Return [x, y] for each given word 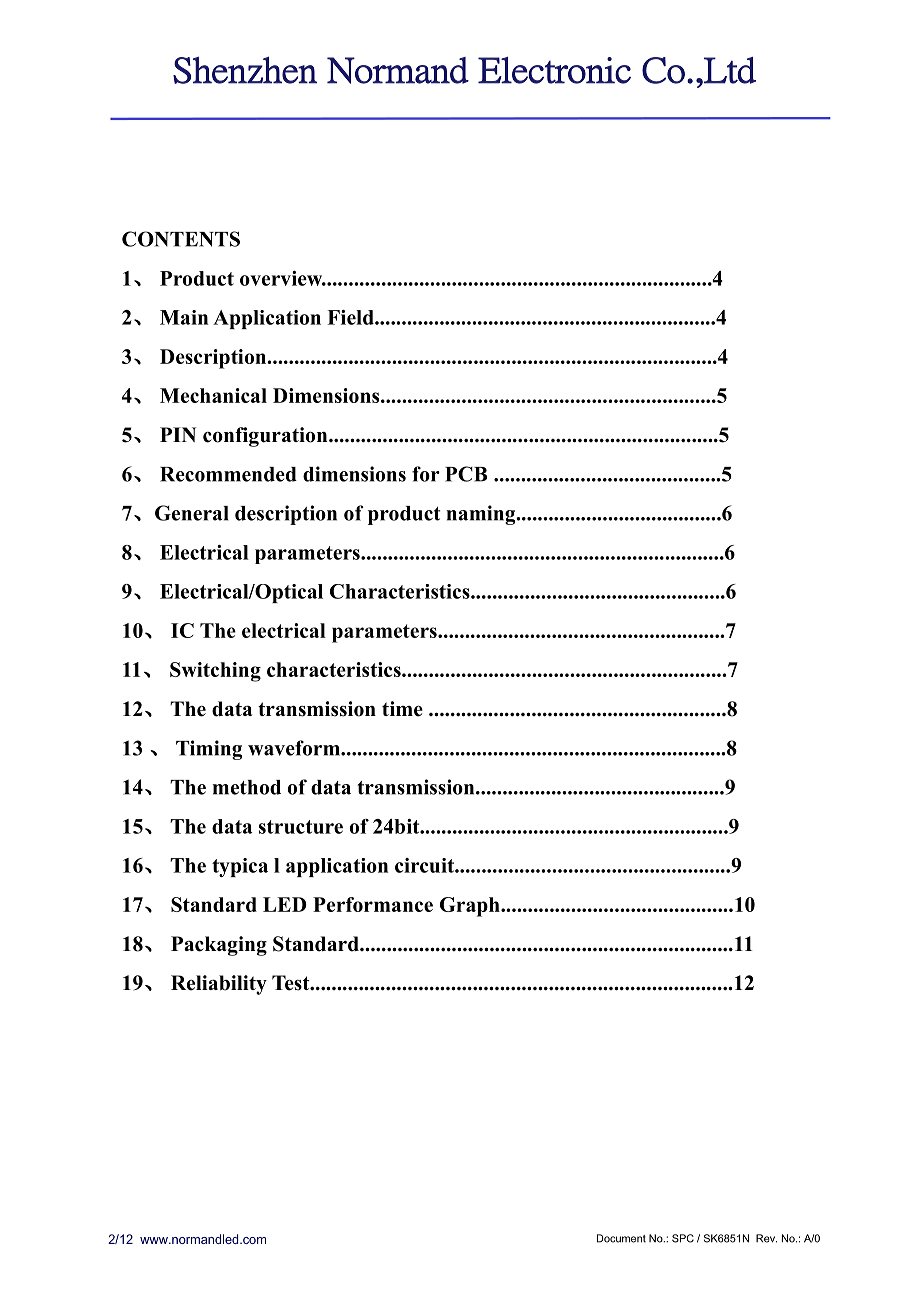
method [246, 787]
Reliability [219, 985]
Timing [209, 750]
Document [621, 1238]
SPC [683, 1238]
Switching [215, 672]
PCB [466, 474]
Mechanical [213, 395]
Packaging [219, 946]
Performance [373, 904]
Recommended [228, 474]
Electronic [554, 70]
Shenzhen [245, 70]
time [402, 709]
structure [301, 827]
